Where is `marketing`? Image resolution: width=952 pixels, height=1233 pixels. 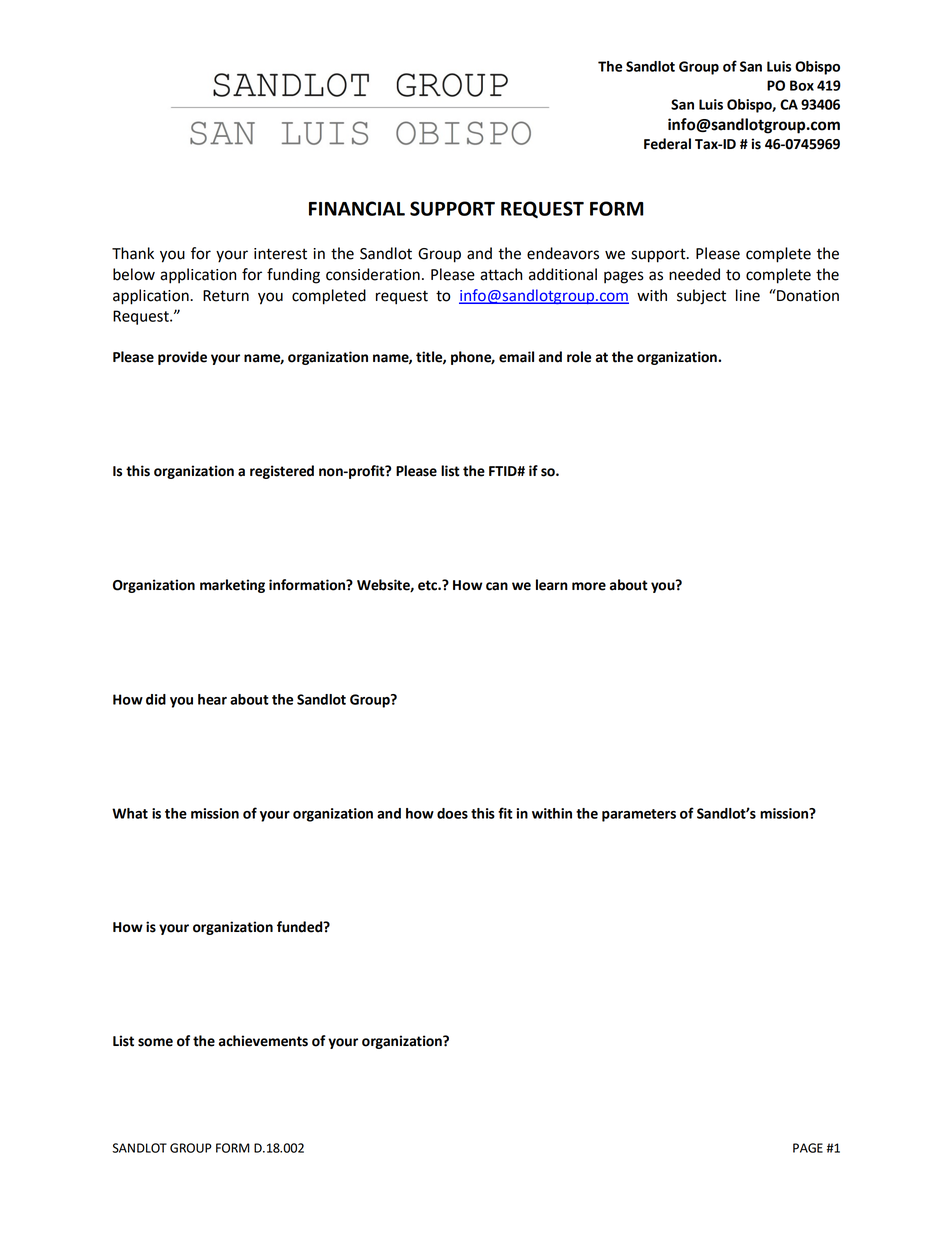
marketing is located at coordinates (232, 586).
